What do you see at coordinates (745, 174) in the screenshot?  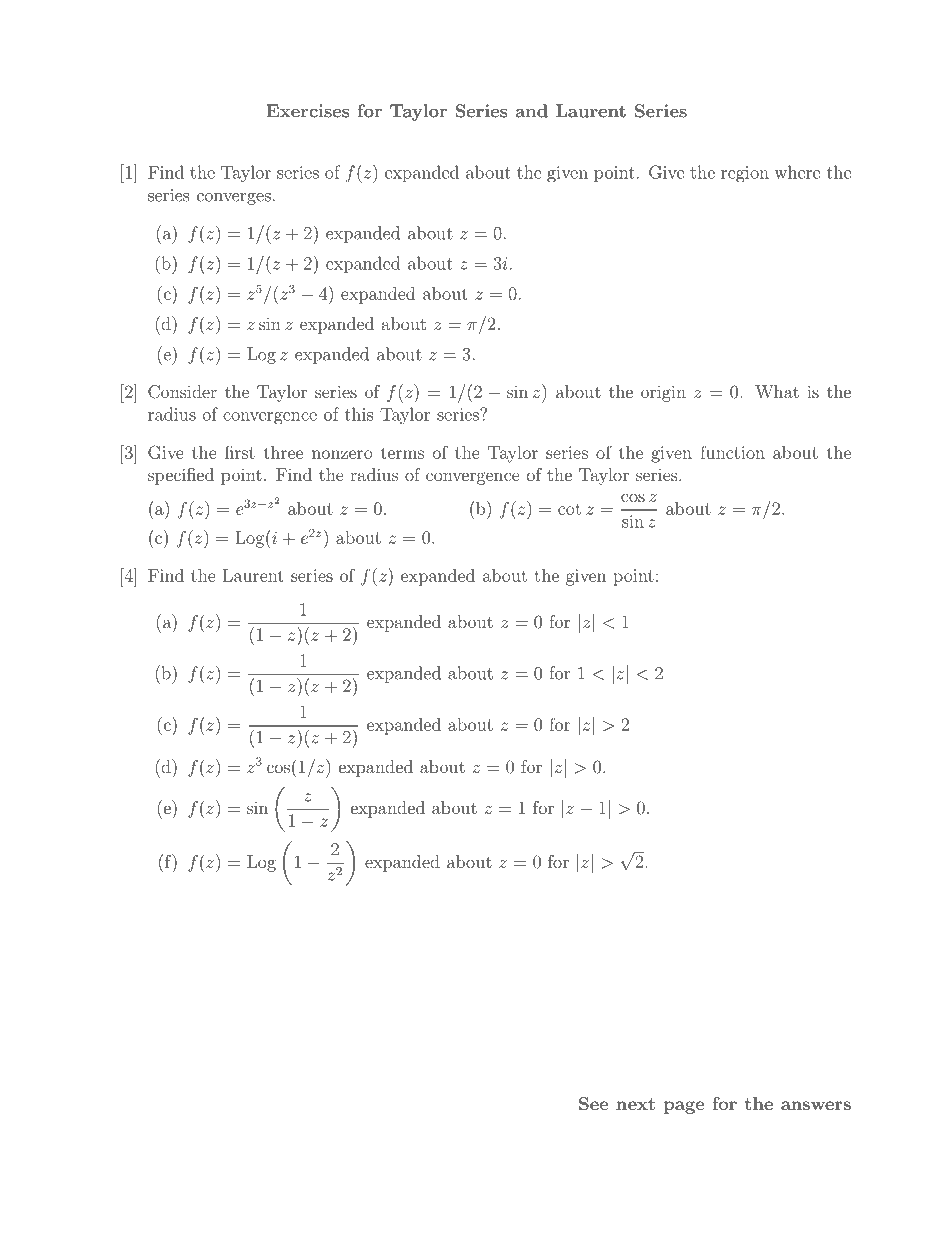 I see `region` at bounding box center [745, 174].
